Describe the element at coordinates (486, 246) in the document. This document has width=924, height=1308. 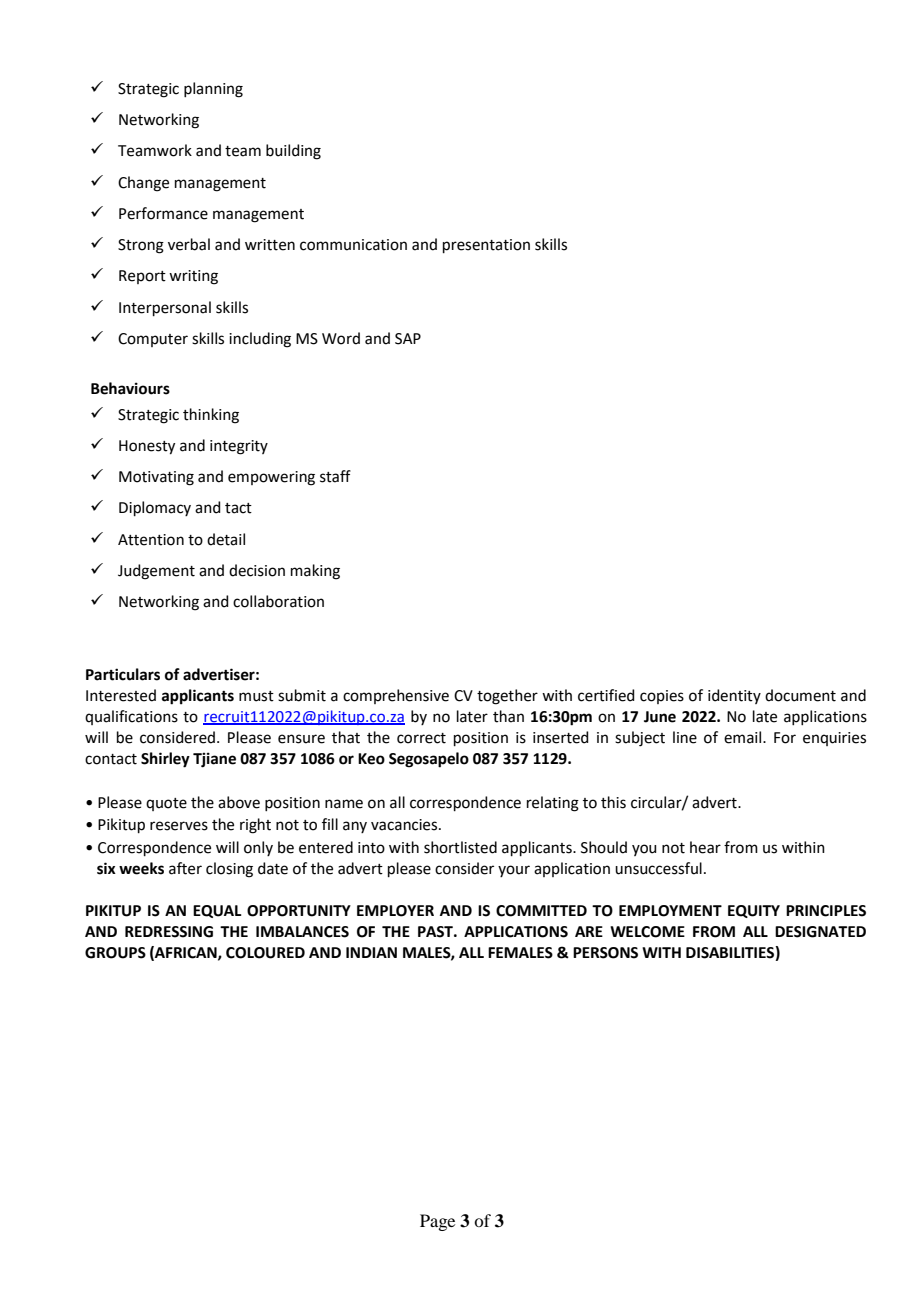
I see `presentation` at that location.
